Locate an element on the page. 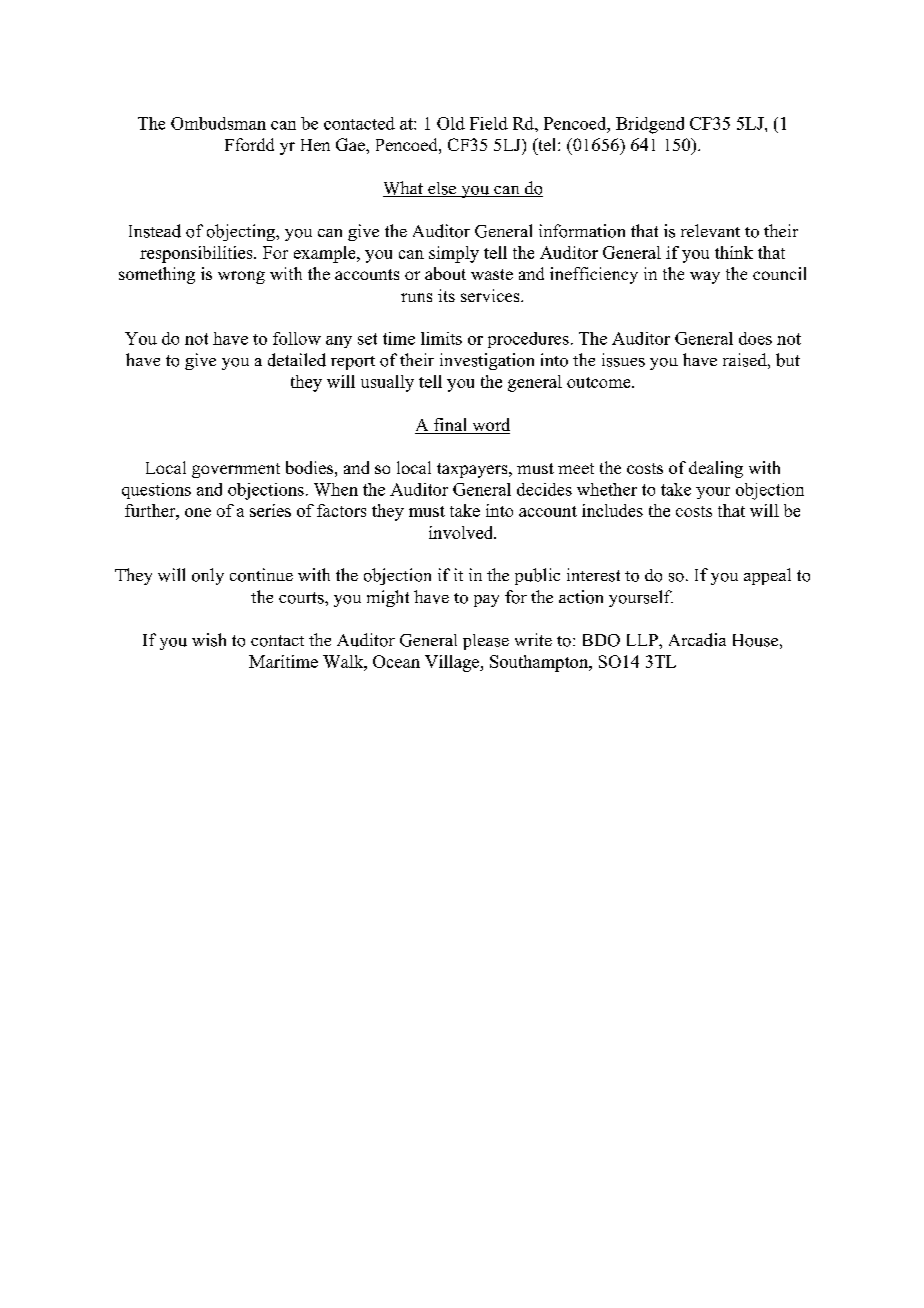 The image size is (924, 1308). services is located at coordinates (491, 295).
